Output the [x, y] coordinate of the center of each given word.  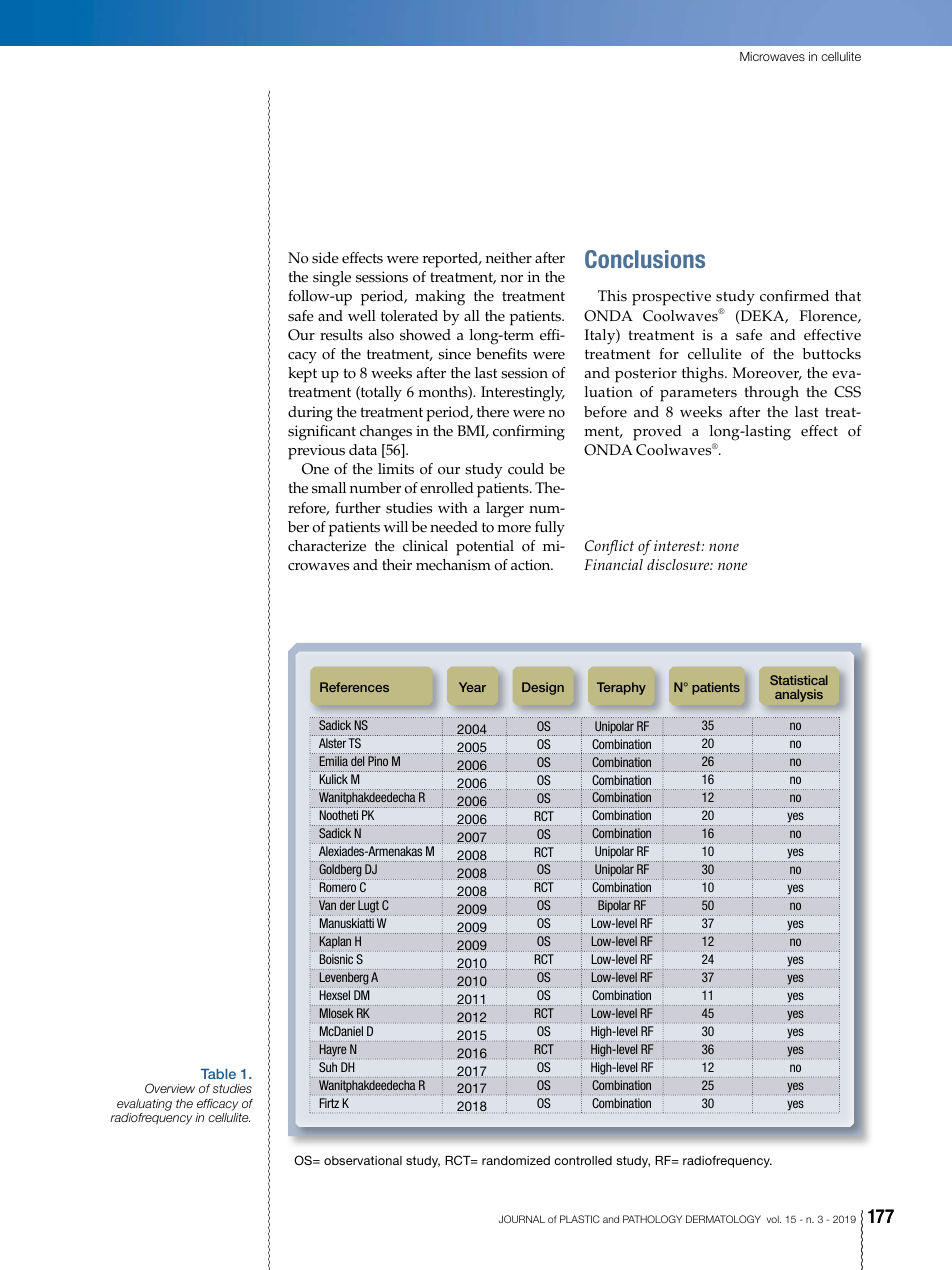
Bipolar [615, 908]
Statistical [799, 680]
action [532, 565]
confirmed [794, 296]
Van [327, 905]
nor [512, 279]
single [332, 279]
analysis [799, 695]
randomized [516, 1160]
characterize [327, 546]
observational [363, 1160]
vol [774, 1219]
